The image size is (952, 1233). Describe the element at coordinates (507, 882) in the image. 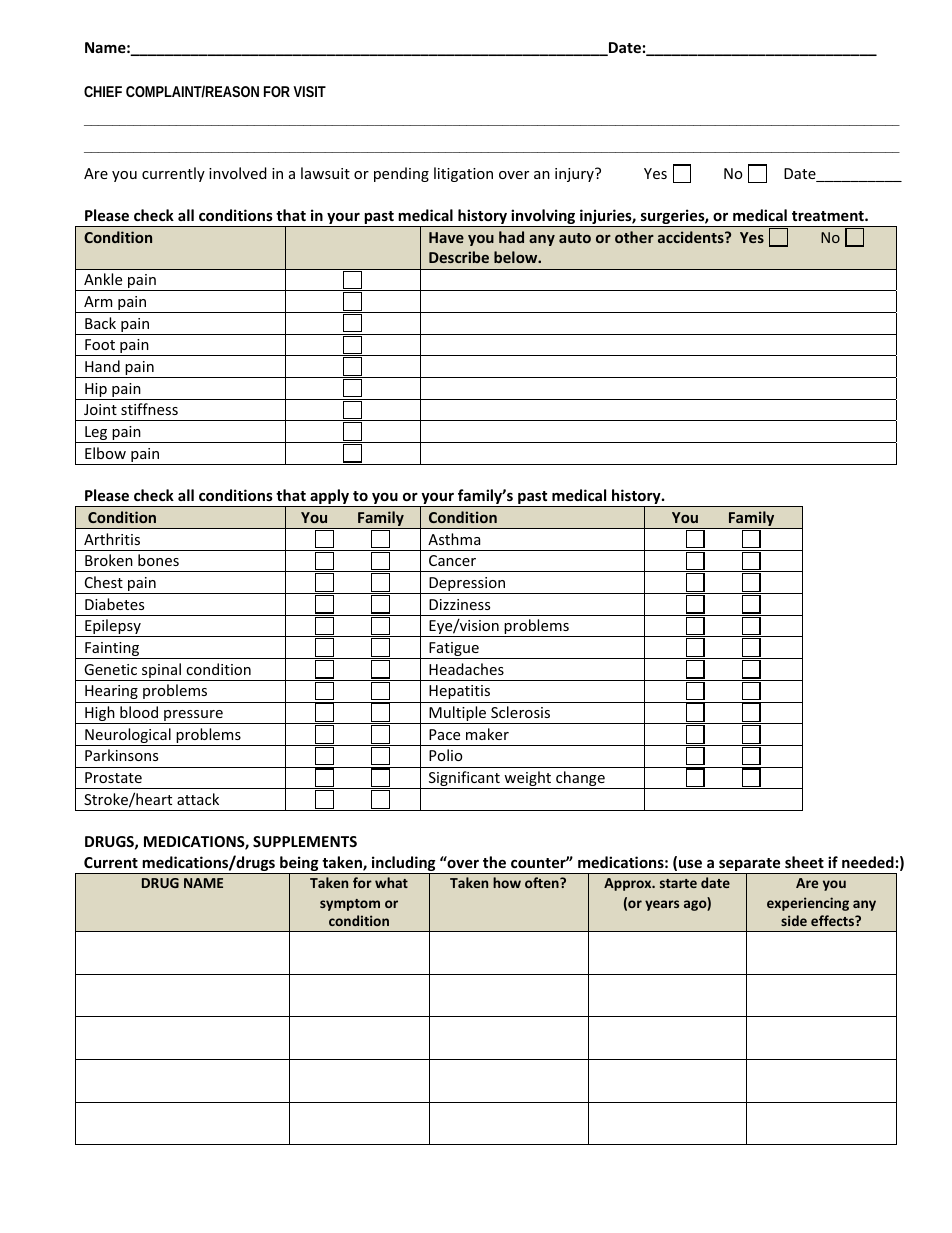

I see `how` at that location.
